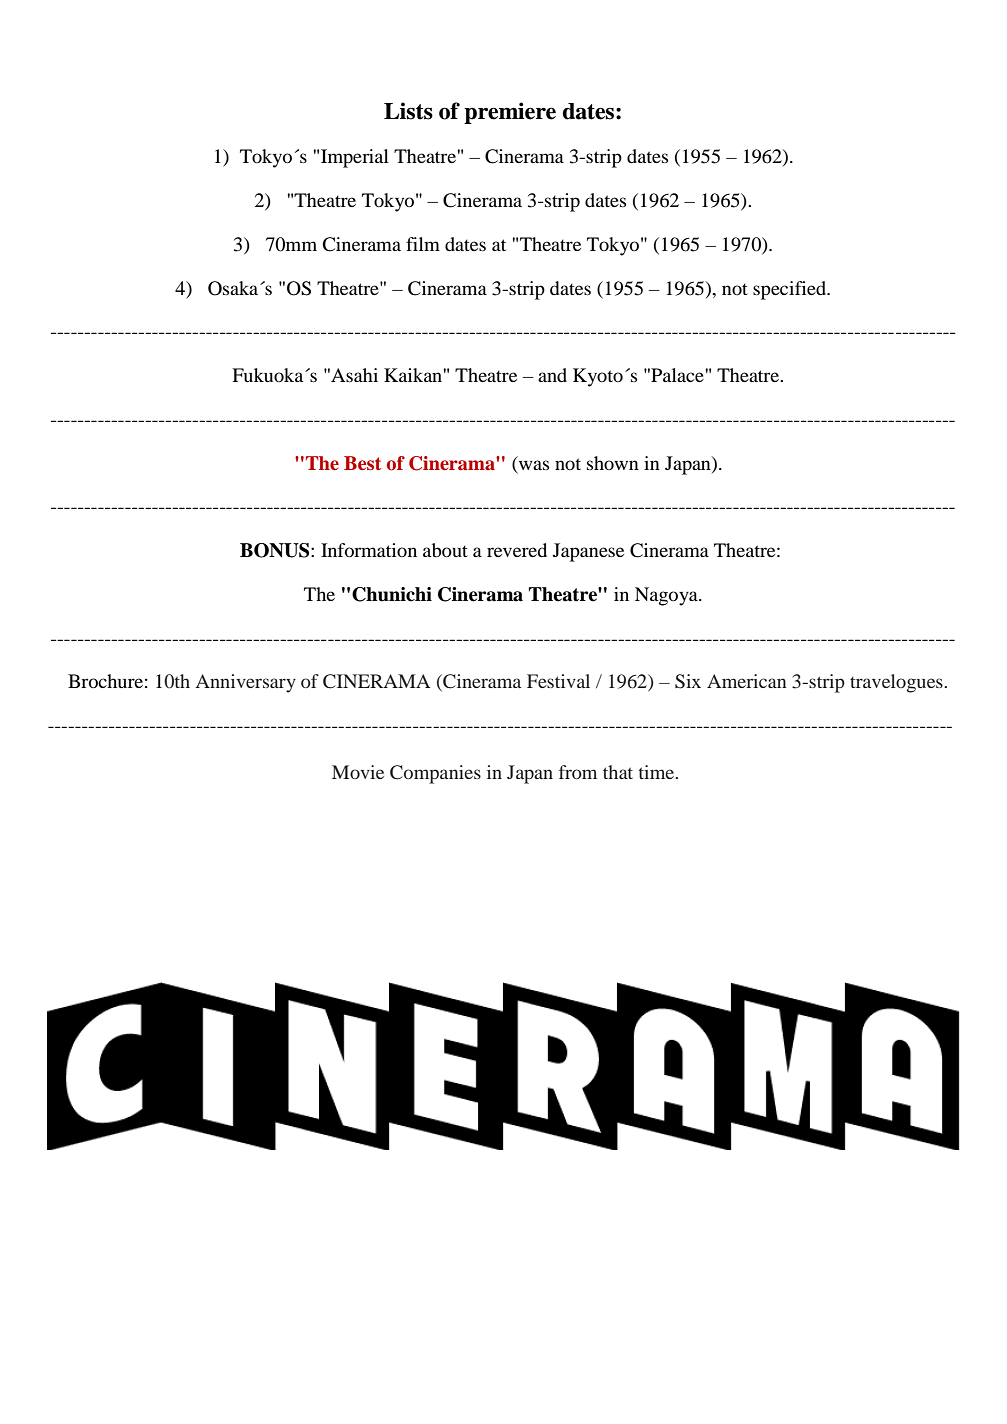 This screenshot has width=1007, height=1424. What do you see at coordinates (358, 772) in the screenshot?
I see `Movie` at bounding box center [358, 772].
